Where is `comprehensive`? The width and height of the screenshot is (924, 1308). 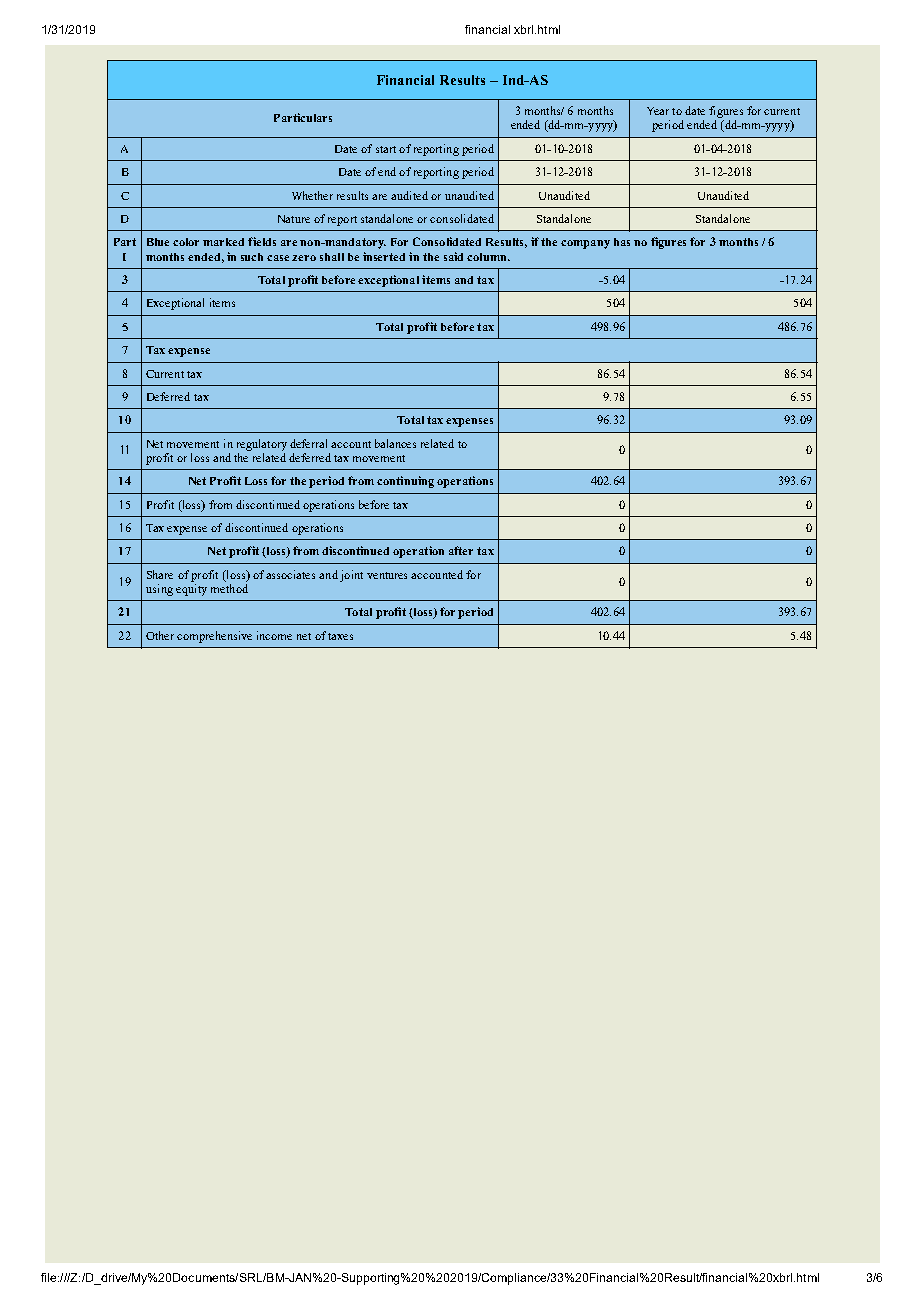
comprehensive is located at coordinates (214, 637).
